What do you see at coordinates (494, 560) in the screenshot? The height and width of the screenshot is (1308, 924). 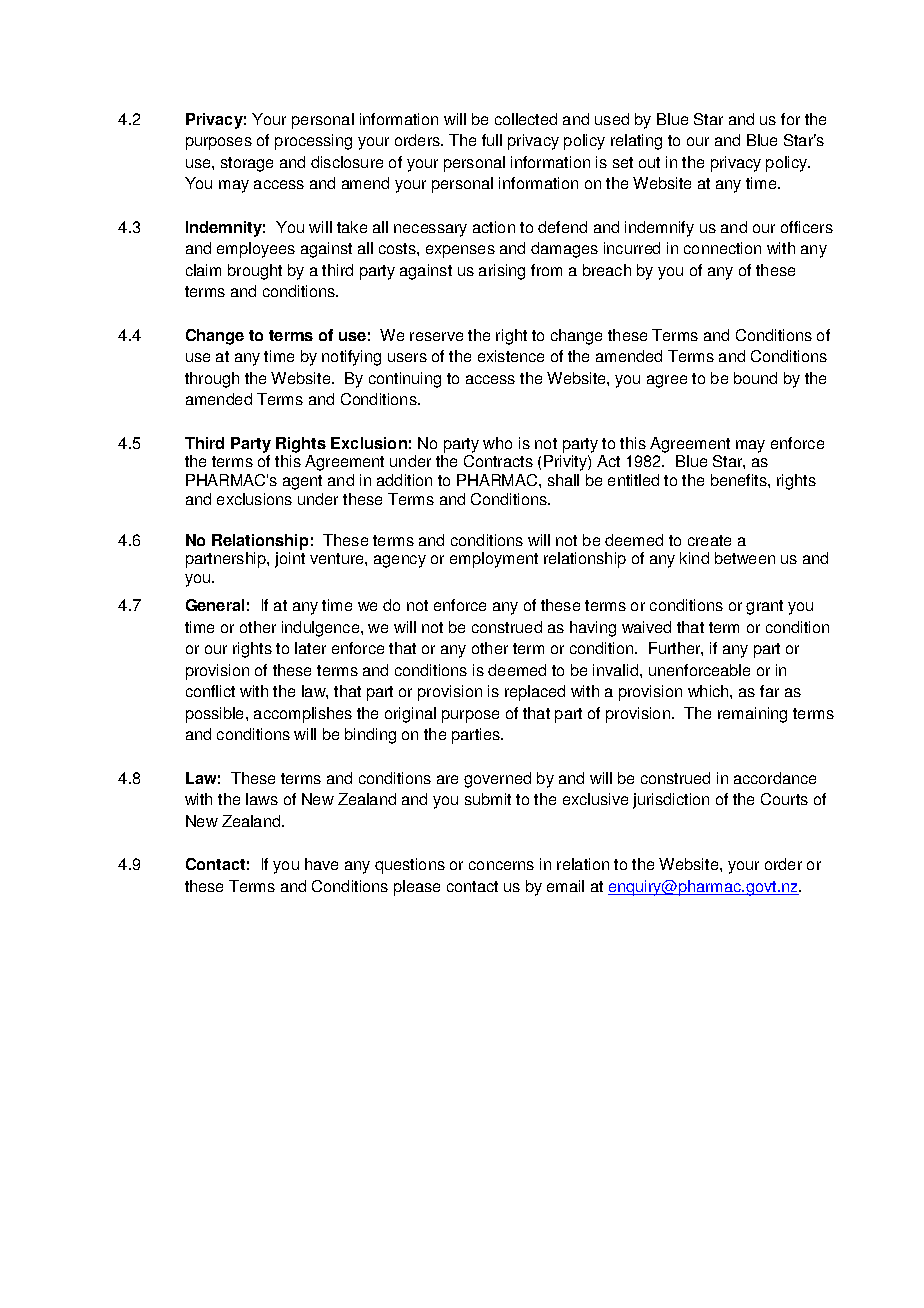 I see `employment` at bounding box center [494, 560].
